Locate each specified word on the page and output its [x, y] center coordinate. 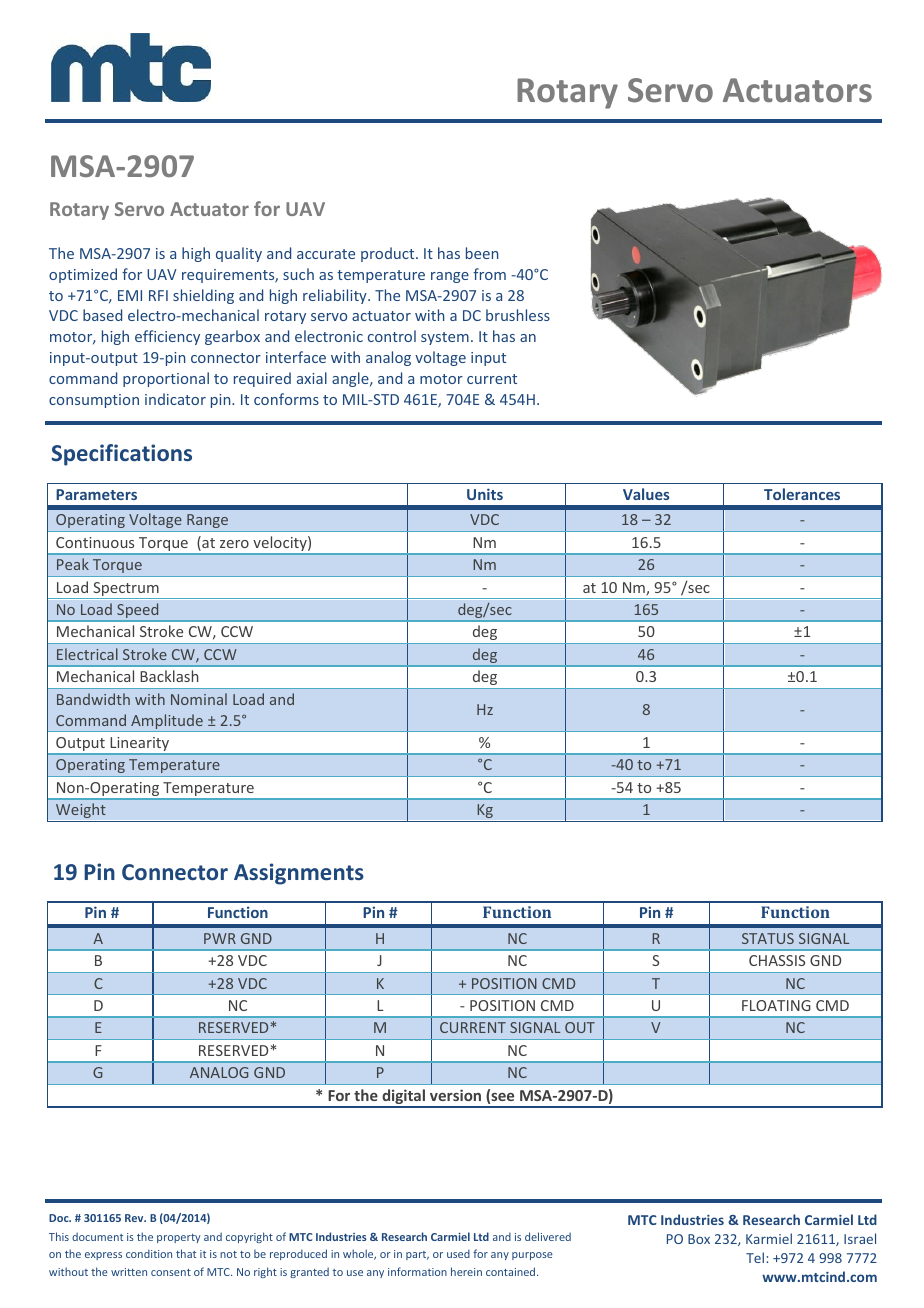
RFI [158, 295]
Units [485, 494]
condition [149, 1253]
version [455, 1095]
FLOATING [776, 1005]
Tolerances [802, 494]
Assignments [299, 874]
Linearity [140, 745]
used [458, 1253]
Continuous [95, 542]
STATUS [768, 938]
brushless [518, 315]
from [489, 274]
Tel [755, 1257]
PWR [220, 938]
